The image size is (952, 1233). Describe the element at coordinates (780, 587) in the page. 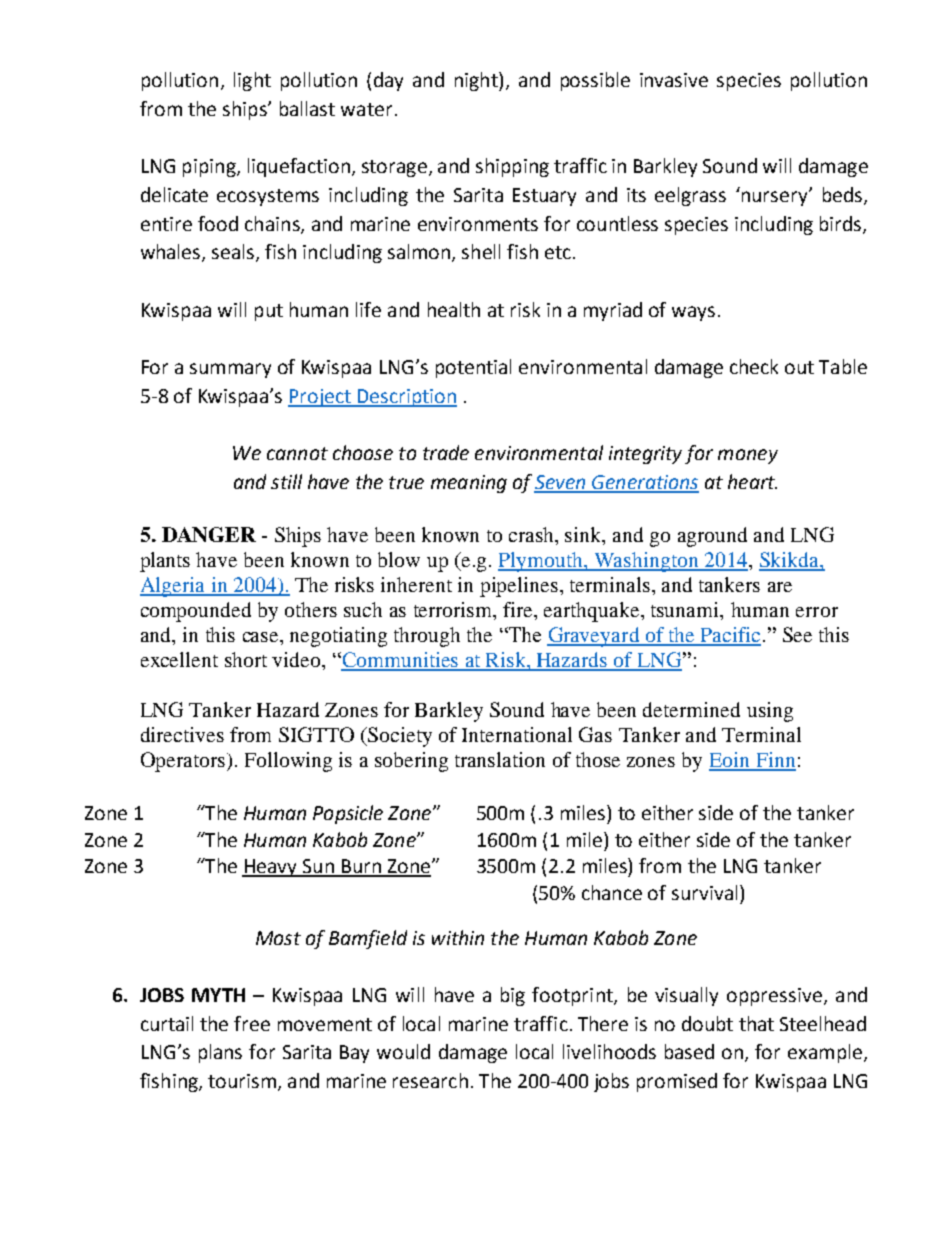

I see `are` at that location.
